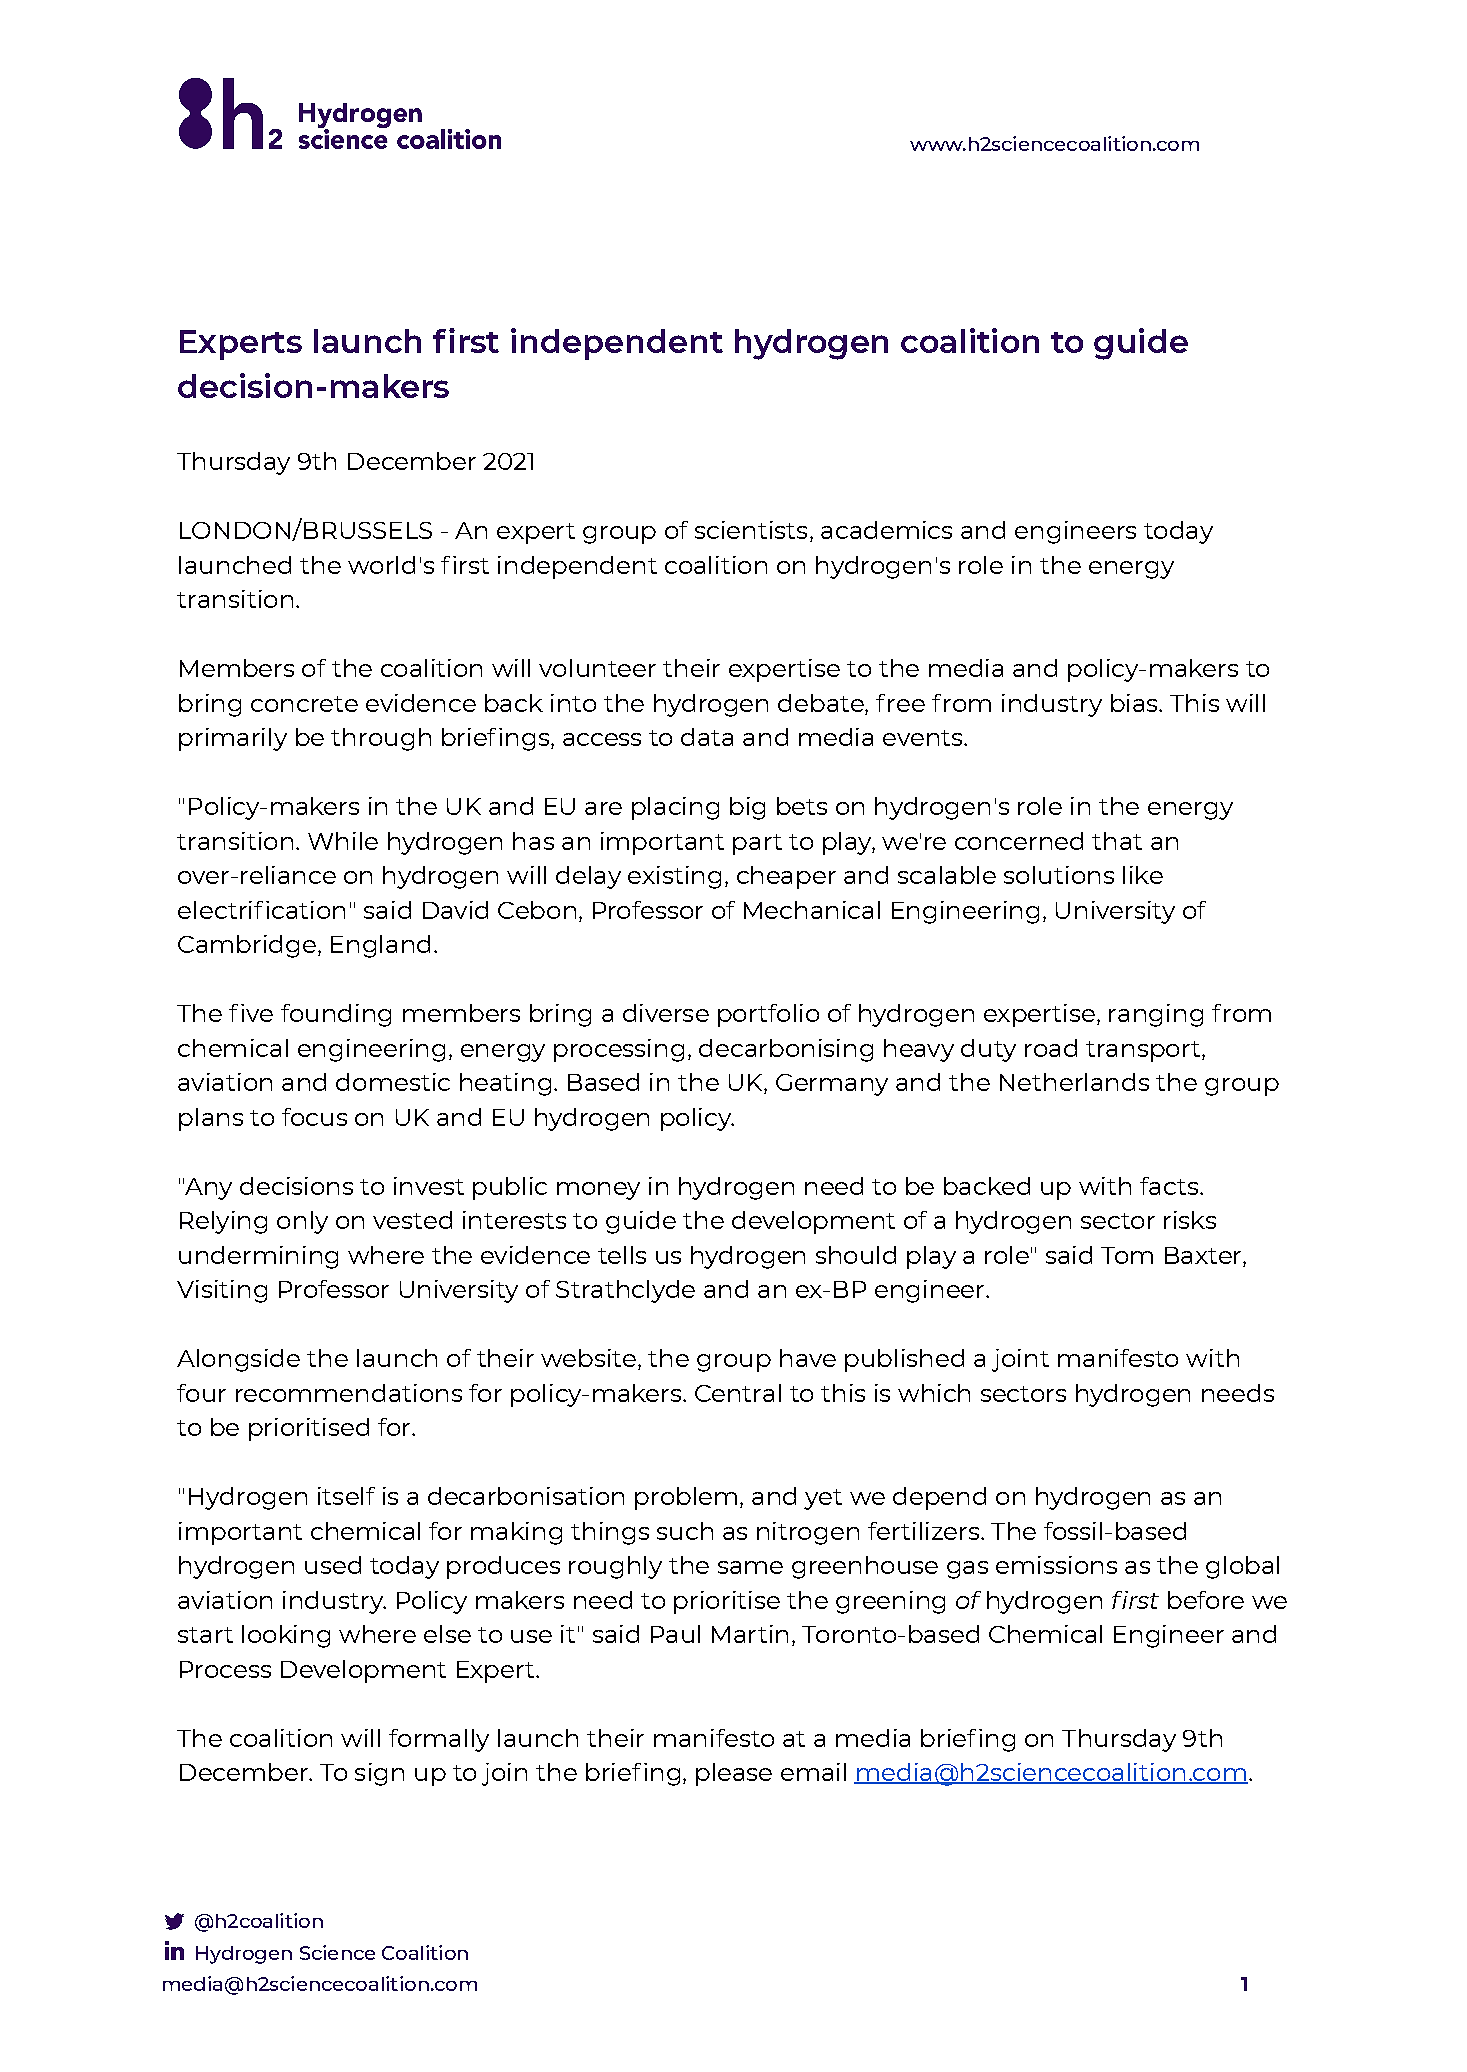 The width and height of the screenshot is (1467, 2072). What do you see at coordinates (336, 1015) in the screenshot?
I see `founding` at bounding box center [336, 1015].
